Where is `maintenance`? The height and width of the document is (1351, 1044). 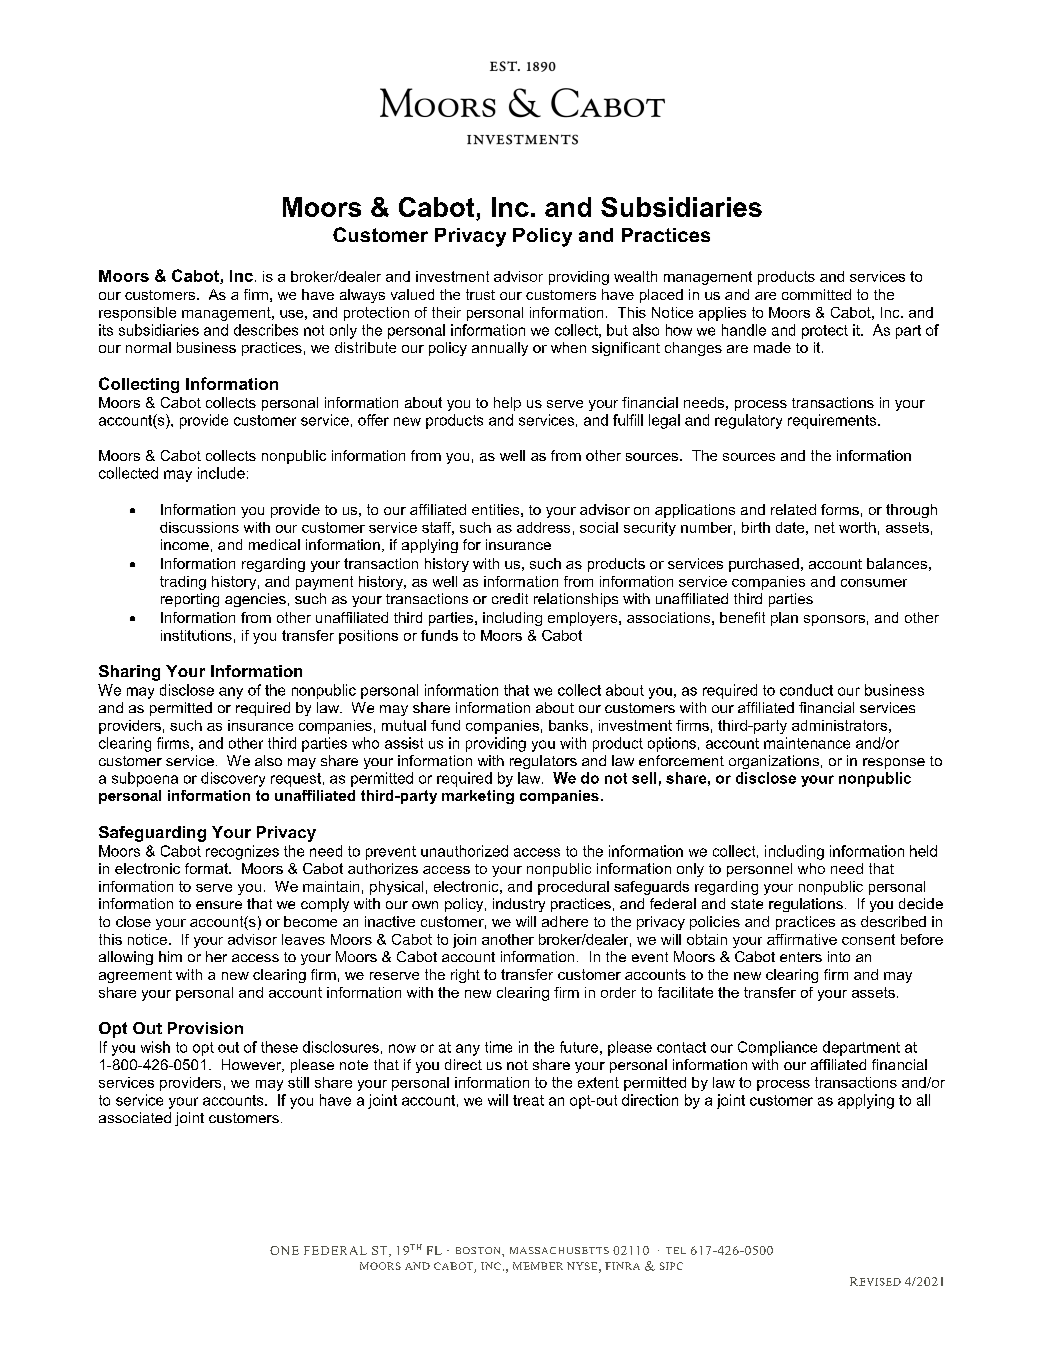
maintenance is located at coordinates (807, 743).
